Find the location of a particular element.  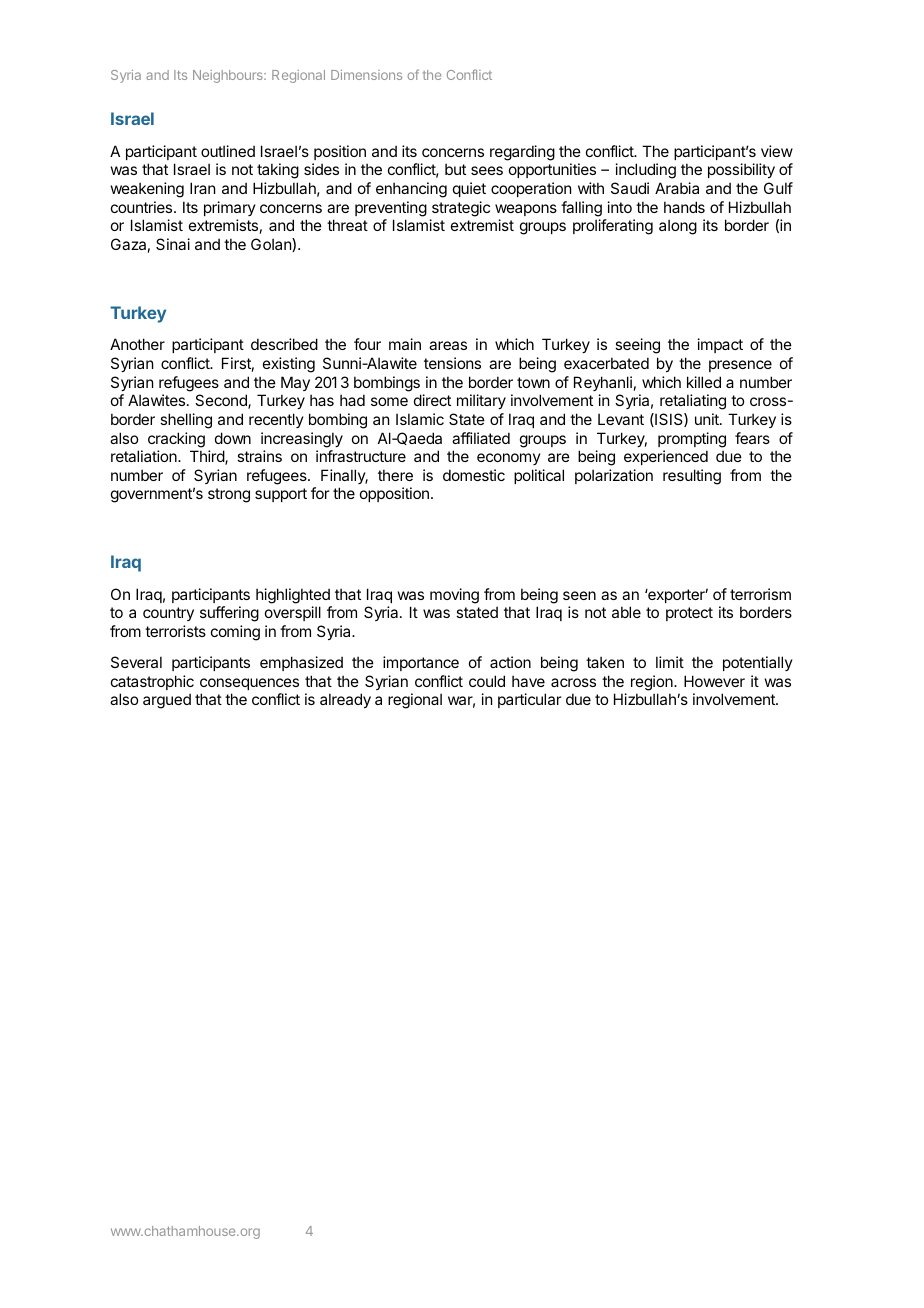

Dimensions is located at coordinates (366, 75).
